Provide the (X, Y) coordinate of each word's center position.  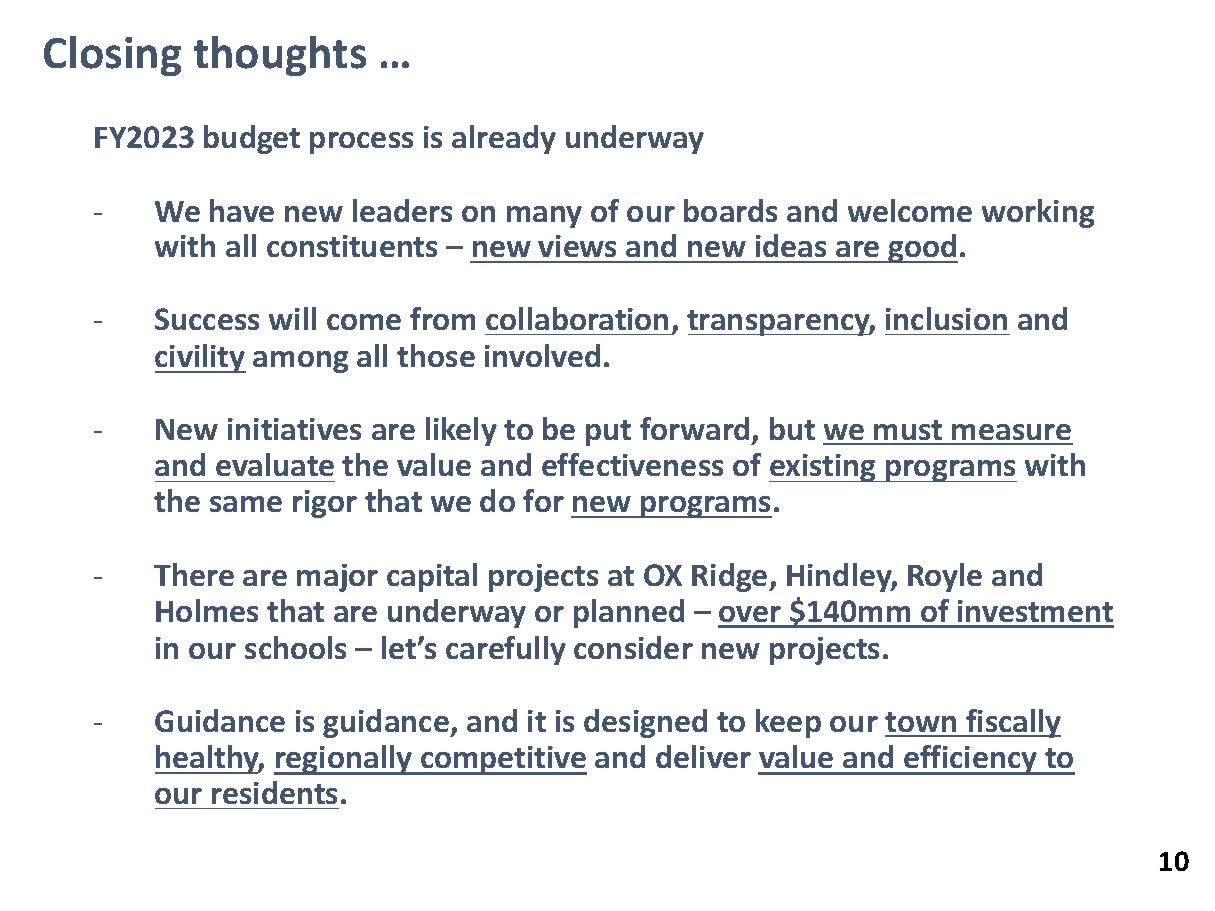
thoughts (280, 56)
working (1038, 213)
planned (629, 613)
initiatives (294, 429)
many (544, 217)
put (608, 433)
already (504, 139)
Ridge (731, 577)
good (922, 248)
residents (274, 792)
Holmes (207, 610)
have (242, 210)
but (792, 428)
